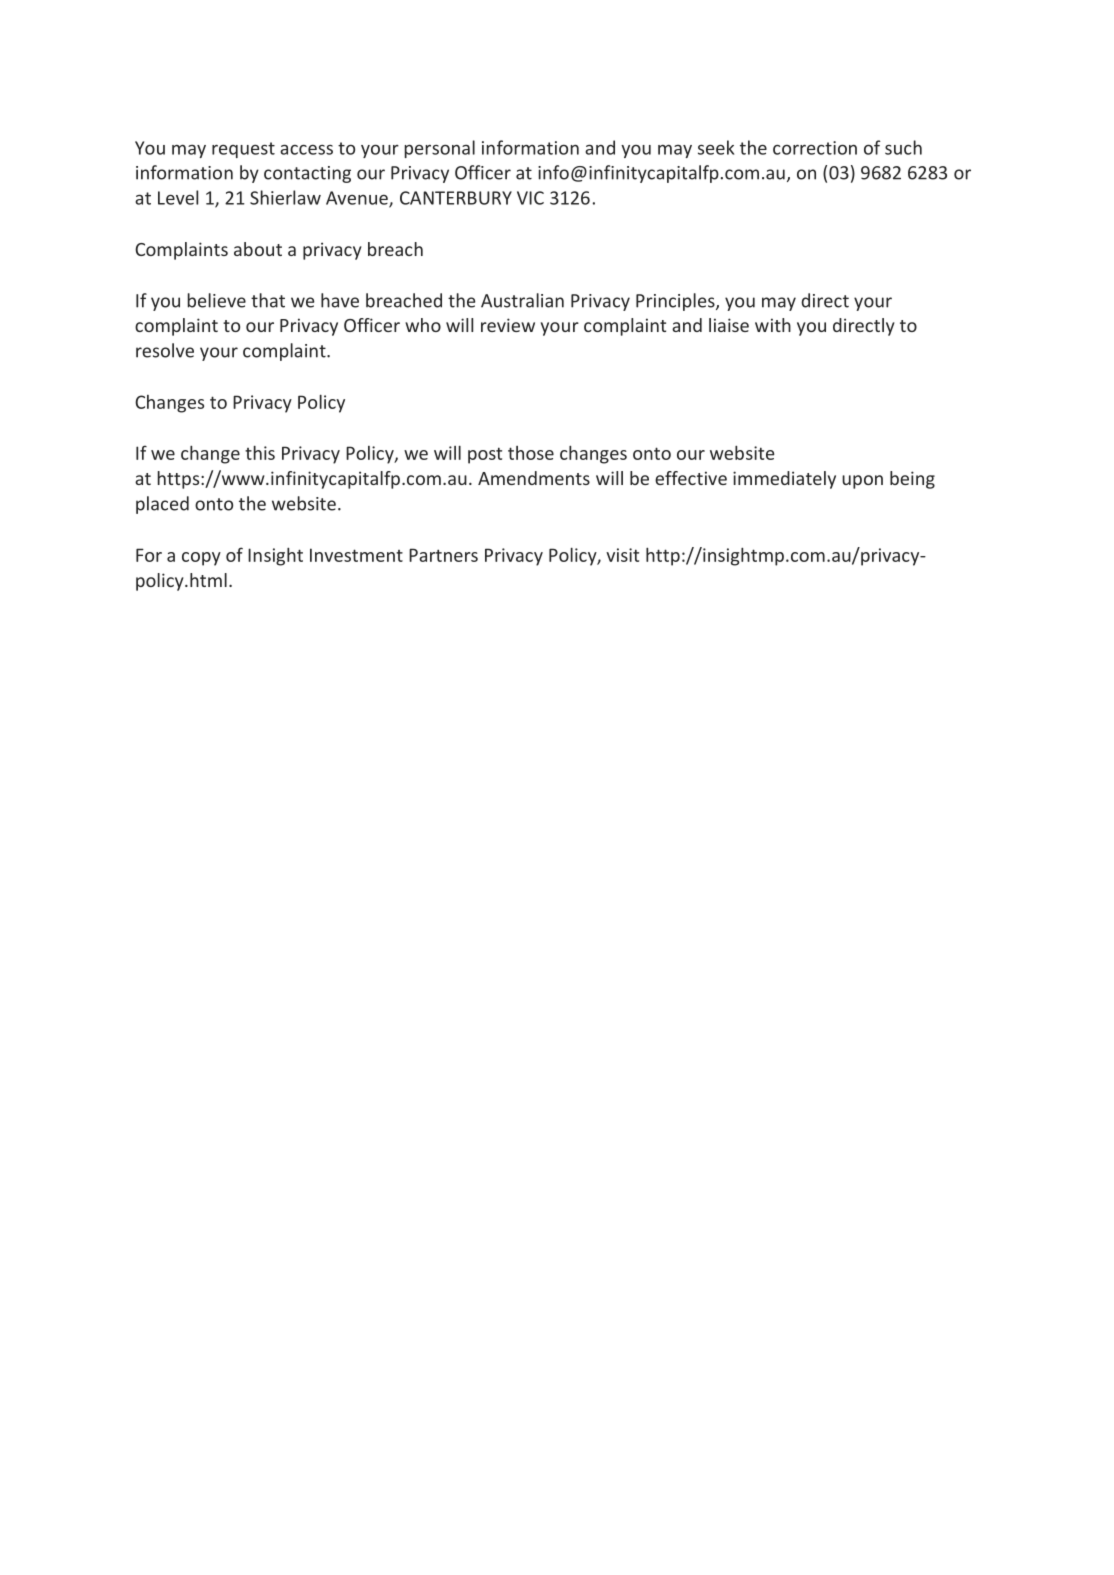 This screenshot has width=1114, height=1575. Describe the element at coordinates (165, 350) in the screenshot. I see `resolve` at that location.
